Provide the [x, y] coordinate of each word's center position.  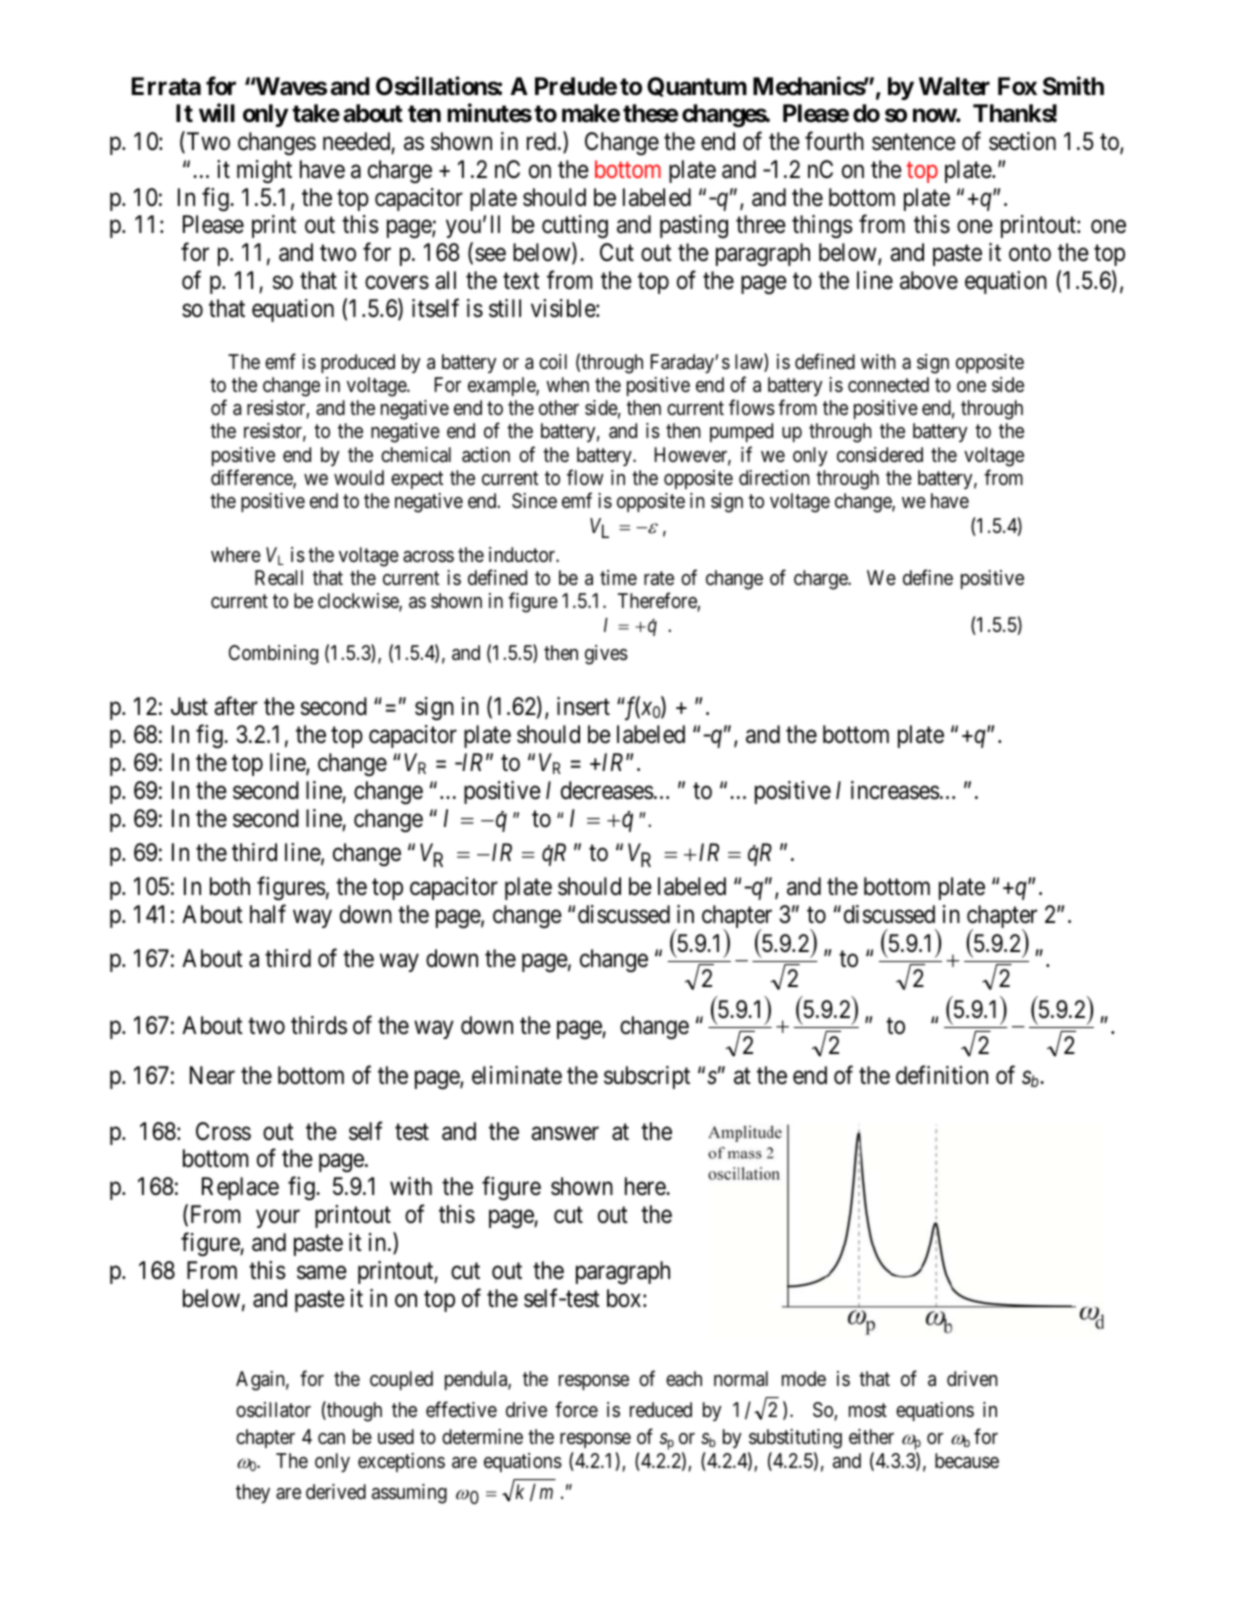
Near [212, 1075]
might [264, 172]
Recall [279, 578]
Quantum [697, 87]
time [618, 577]
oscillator [273, 1410]
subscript [647, 1077]
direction [774, 477]
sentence [914, 142]
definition [942, 1075]
